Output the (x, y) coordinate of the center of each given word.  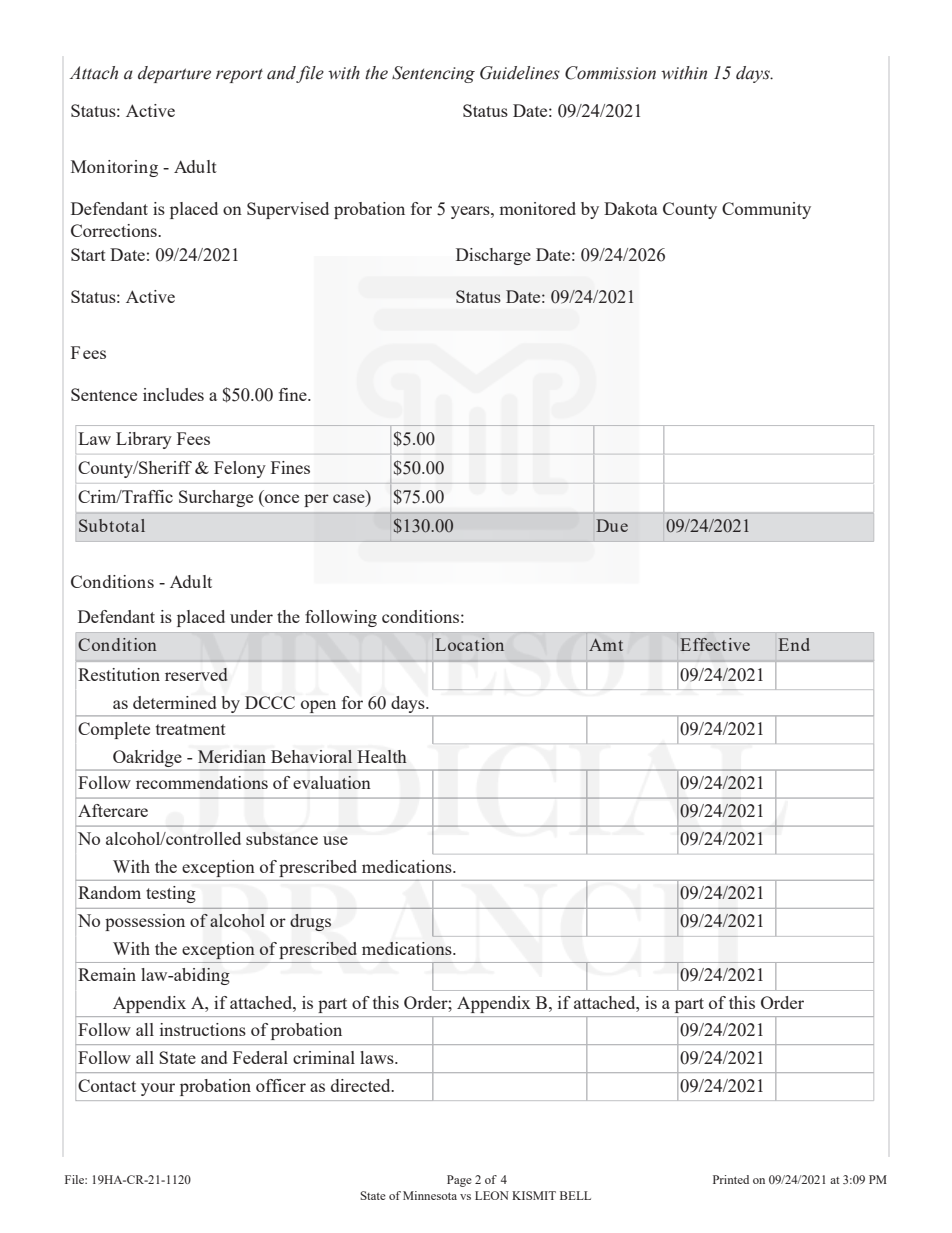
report (239, 76)
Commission (610, 73)
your (158, 1089)
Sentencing (433, 74)
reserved (196, 674)
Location (470, 644)
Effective (715, 644)
